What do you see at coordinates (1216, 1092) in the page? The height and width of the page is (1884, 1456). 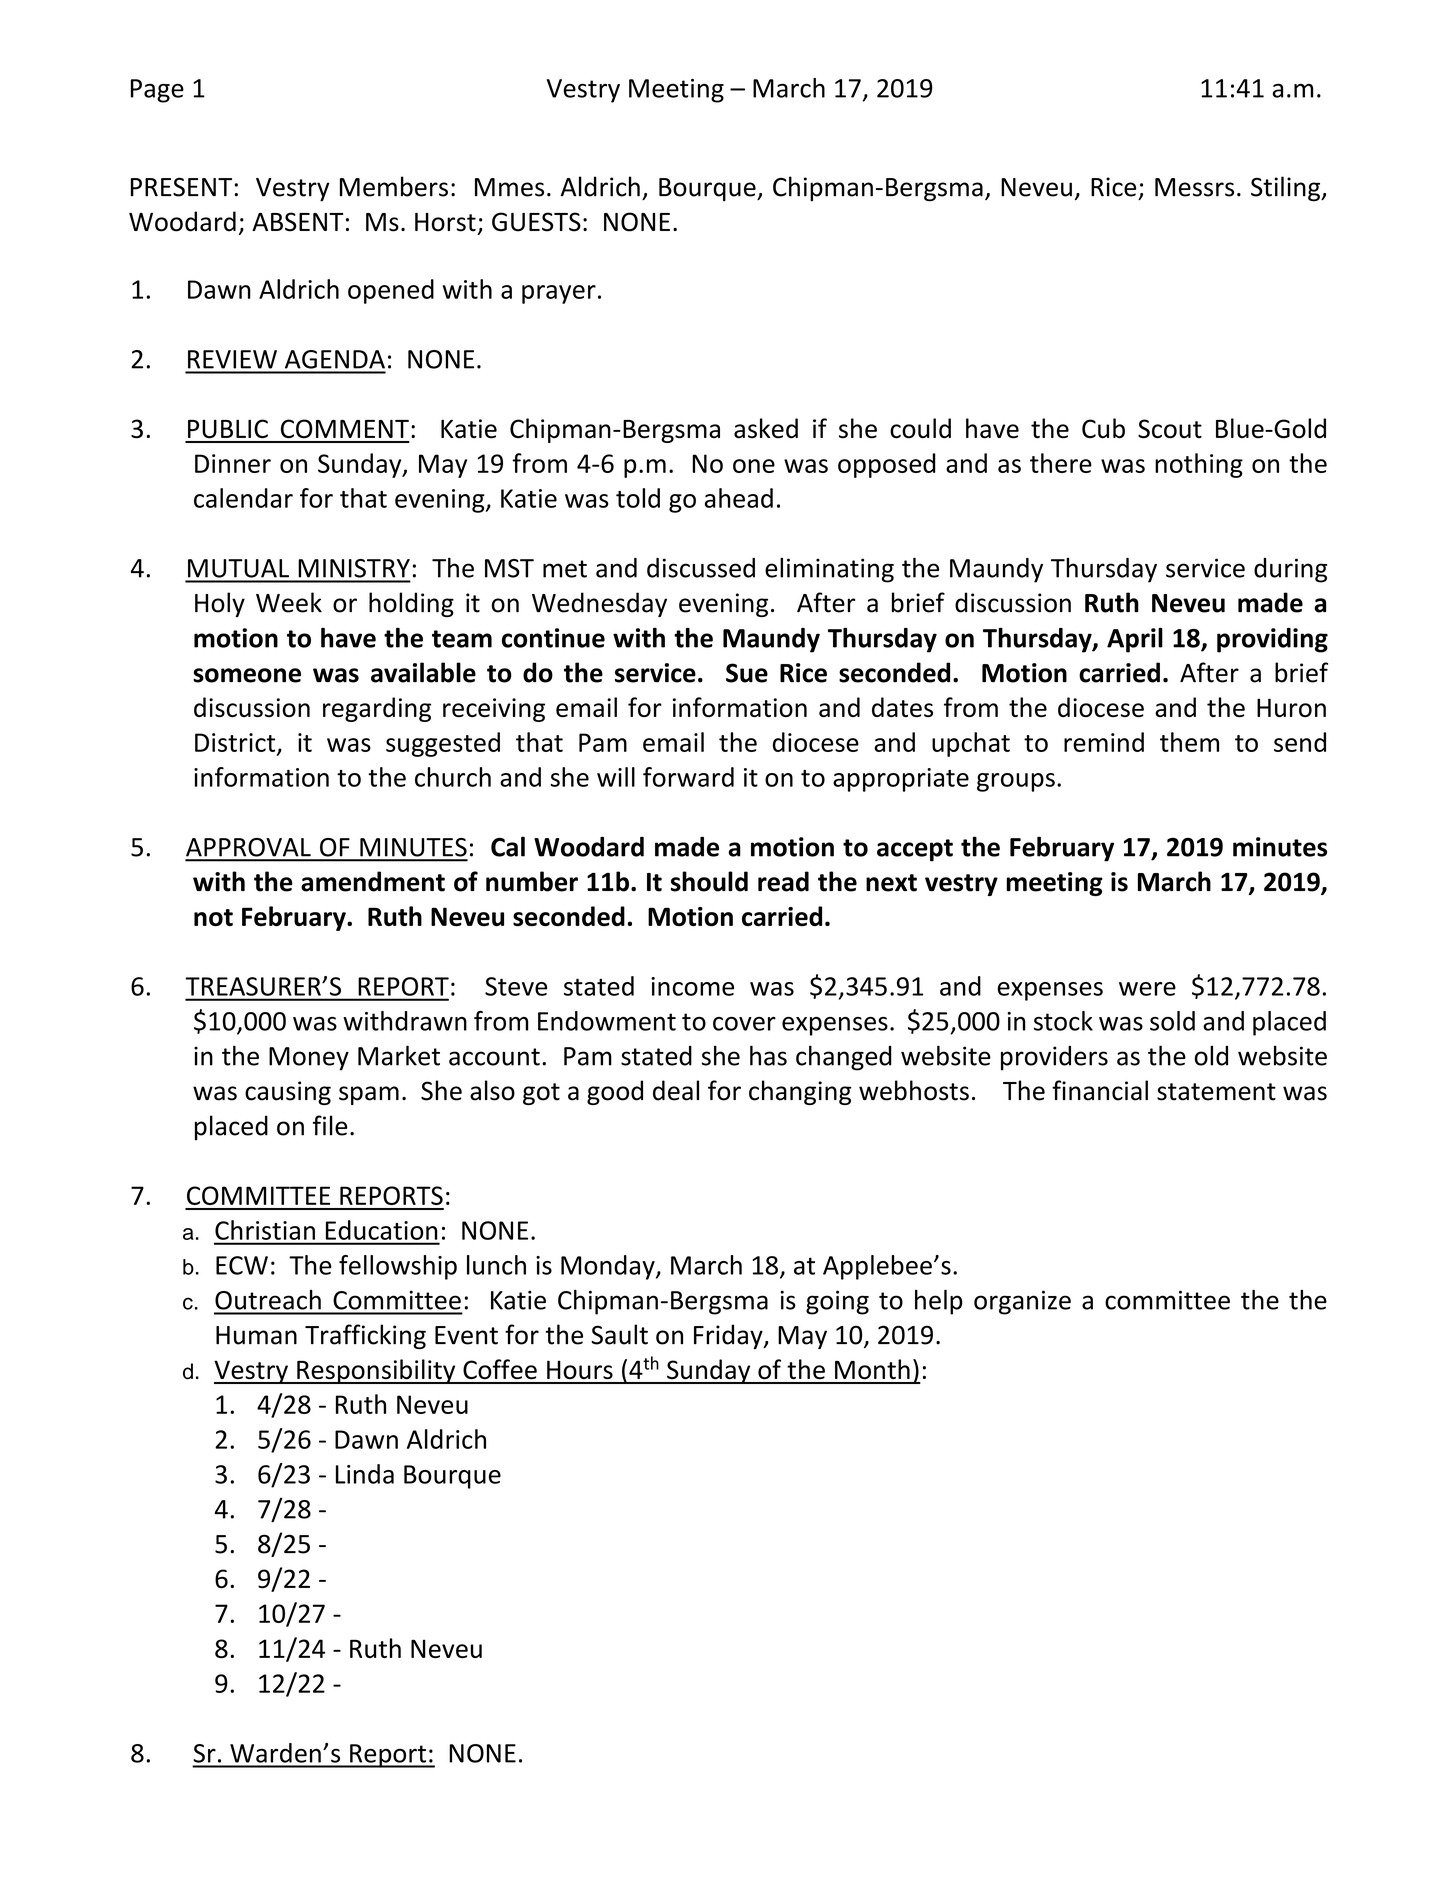 I see `statement` at bounding box center [1216, 1092].
